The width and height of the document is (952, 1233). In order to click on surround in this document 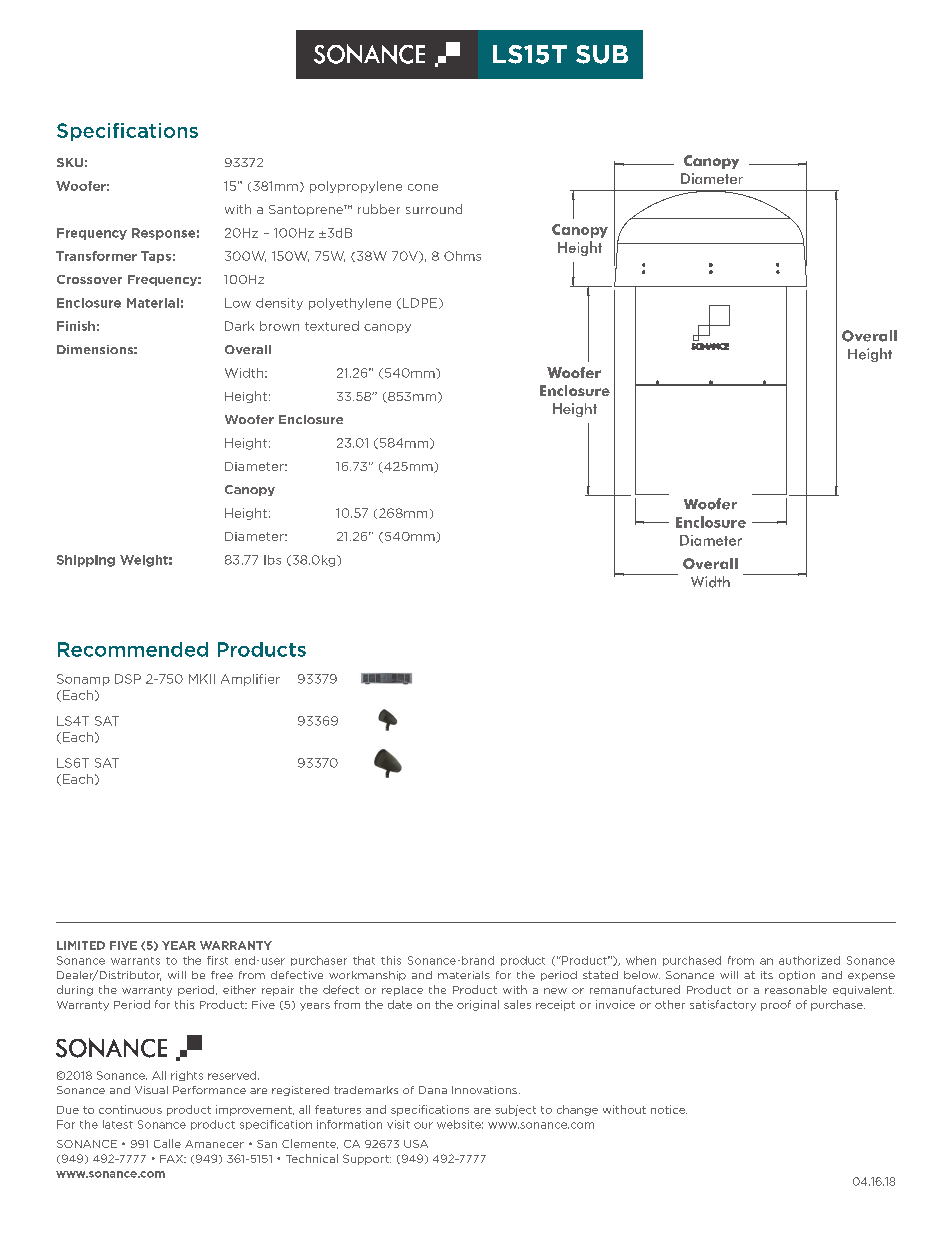, I will do `click(434, 209)`.
